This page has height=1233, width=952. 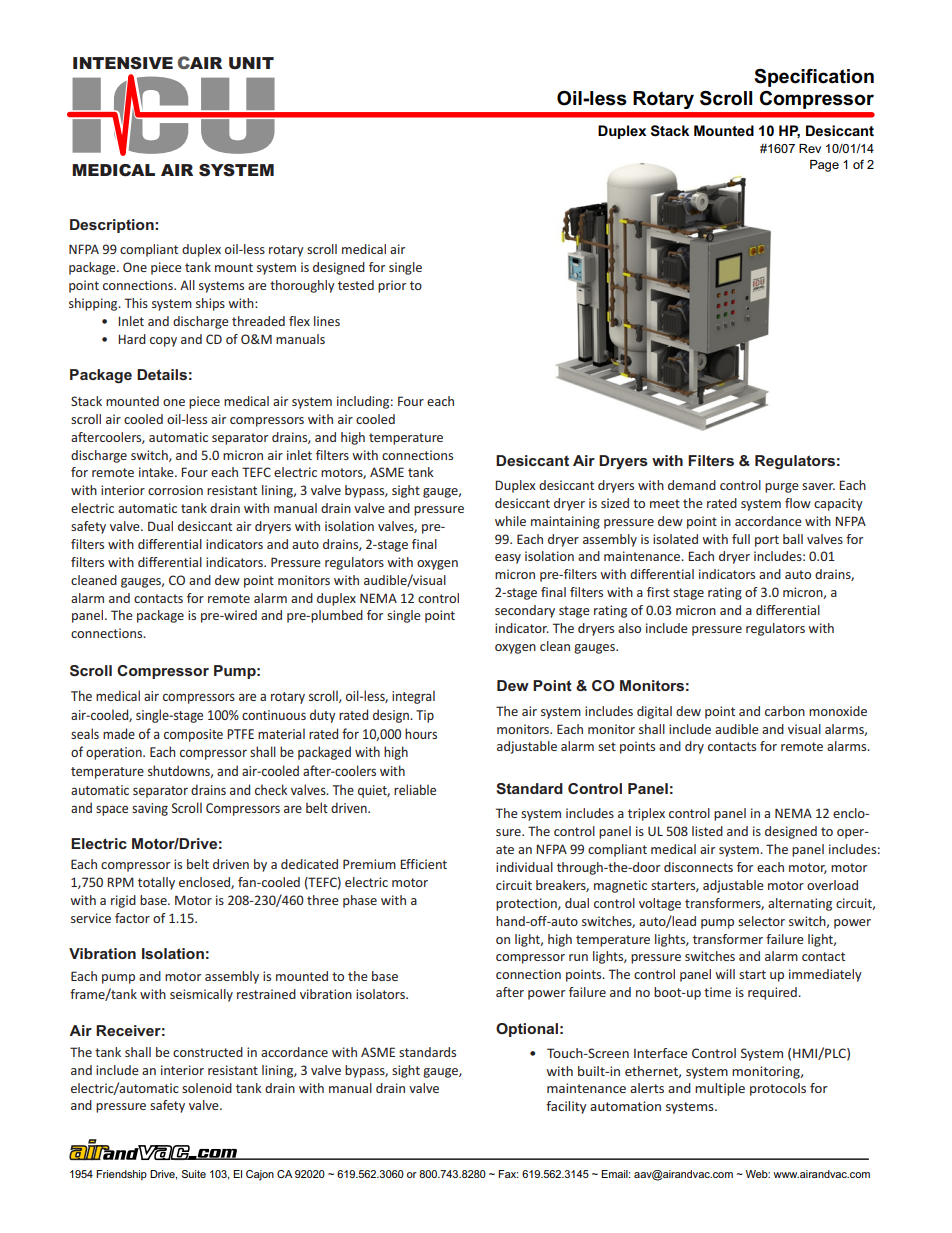 I want to click on Efficient, so click(x=423, y=864).
